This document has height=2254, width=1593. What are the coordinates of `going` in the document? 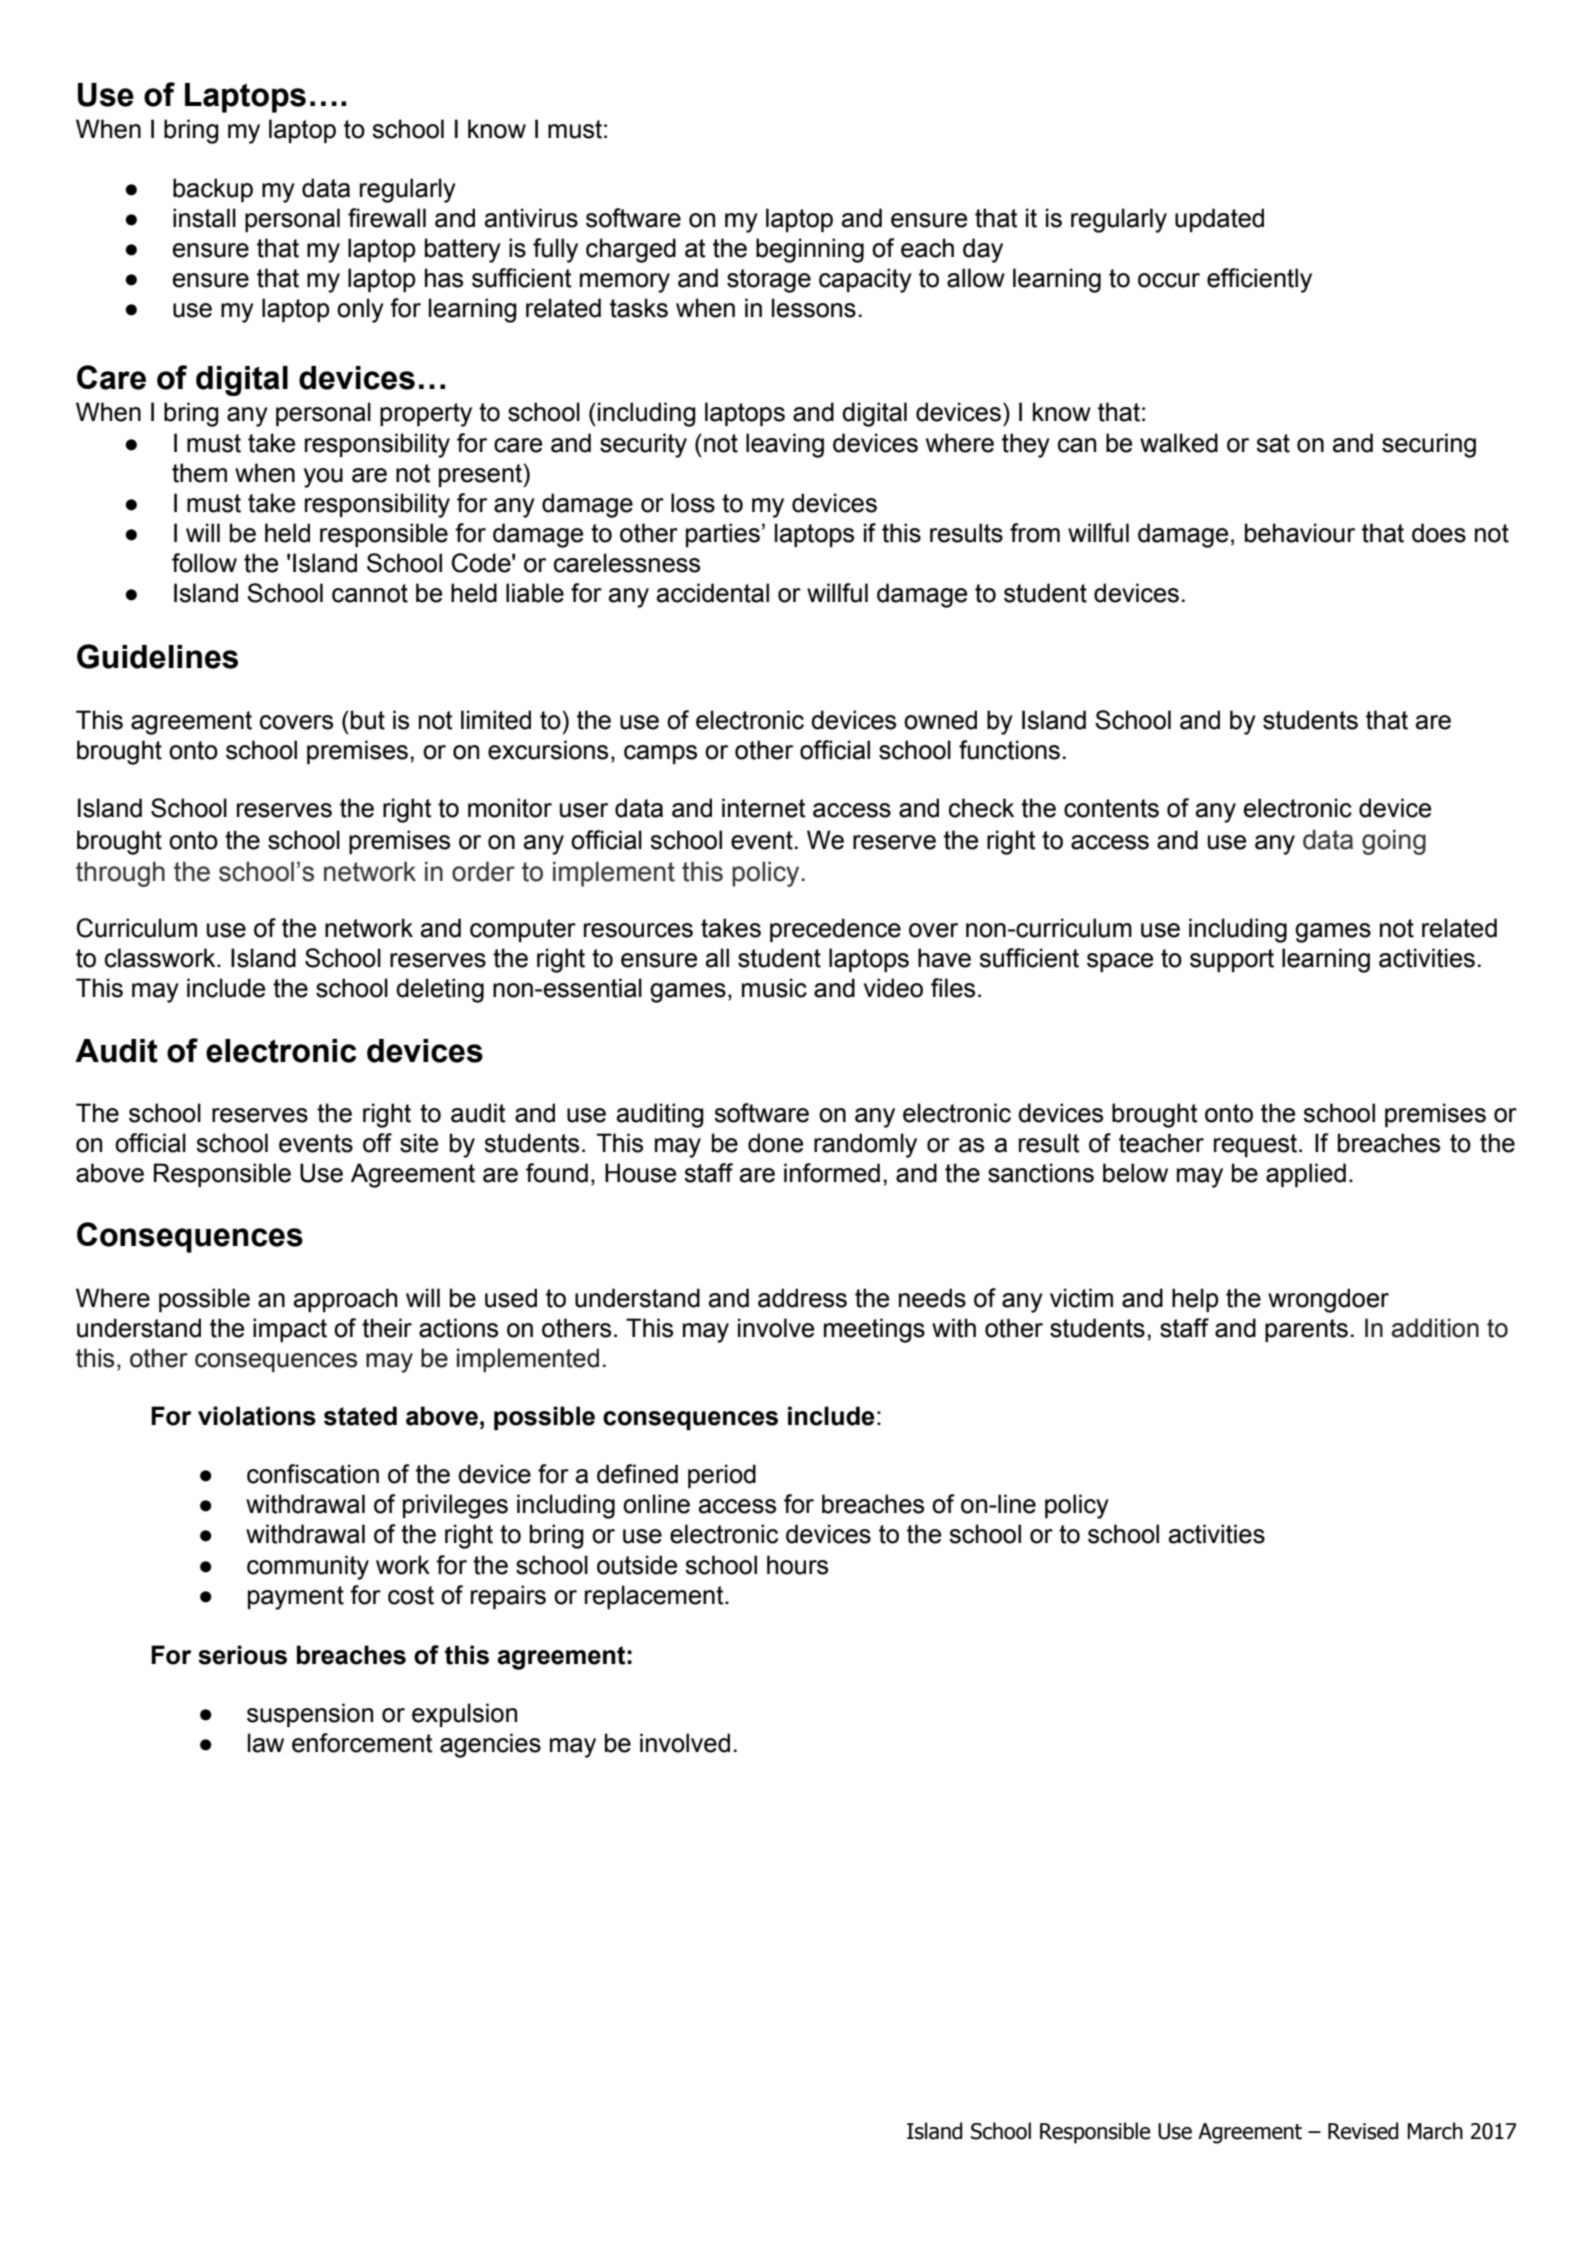 It's located at (1394, 842).
